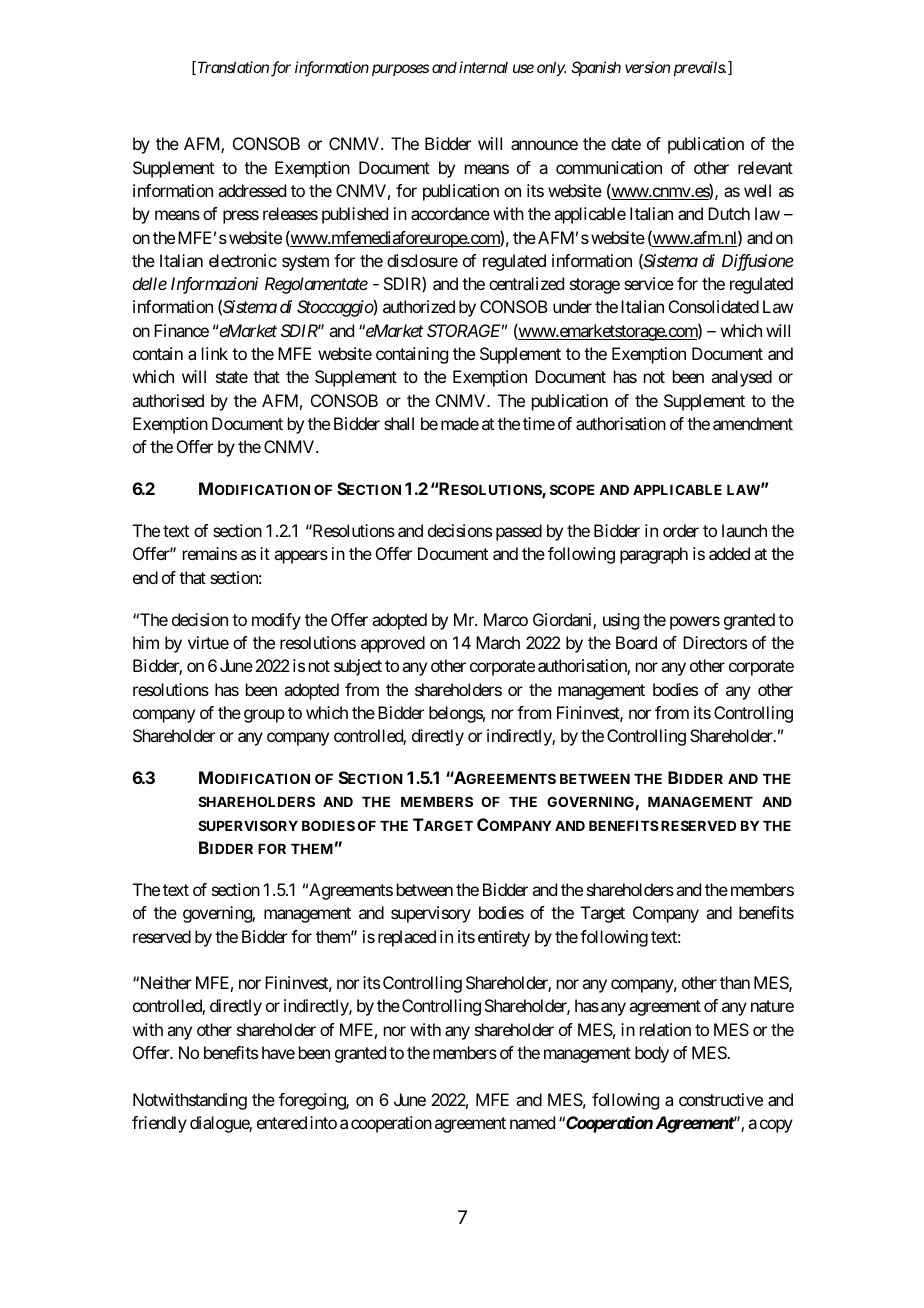 The image size is (924, 1308). What do you see at coordinates (215, 353) in the screenshot?
I see `link` at bounding box center [215, 353].
